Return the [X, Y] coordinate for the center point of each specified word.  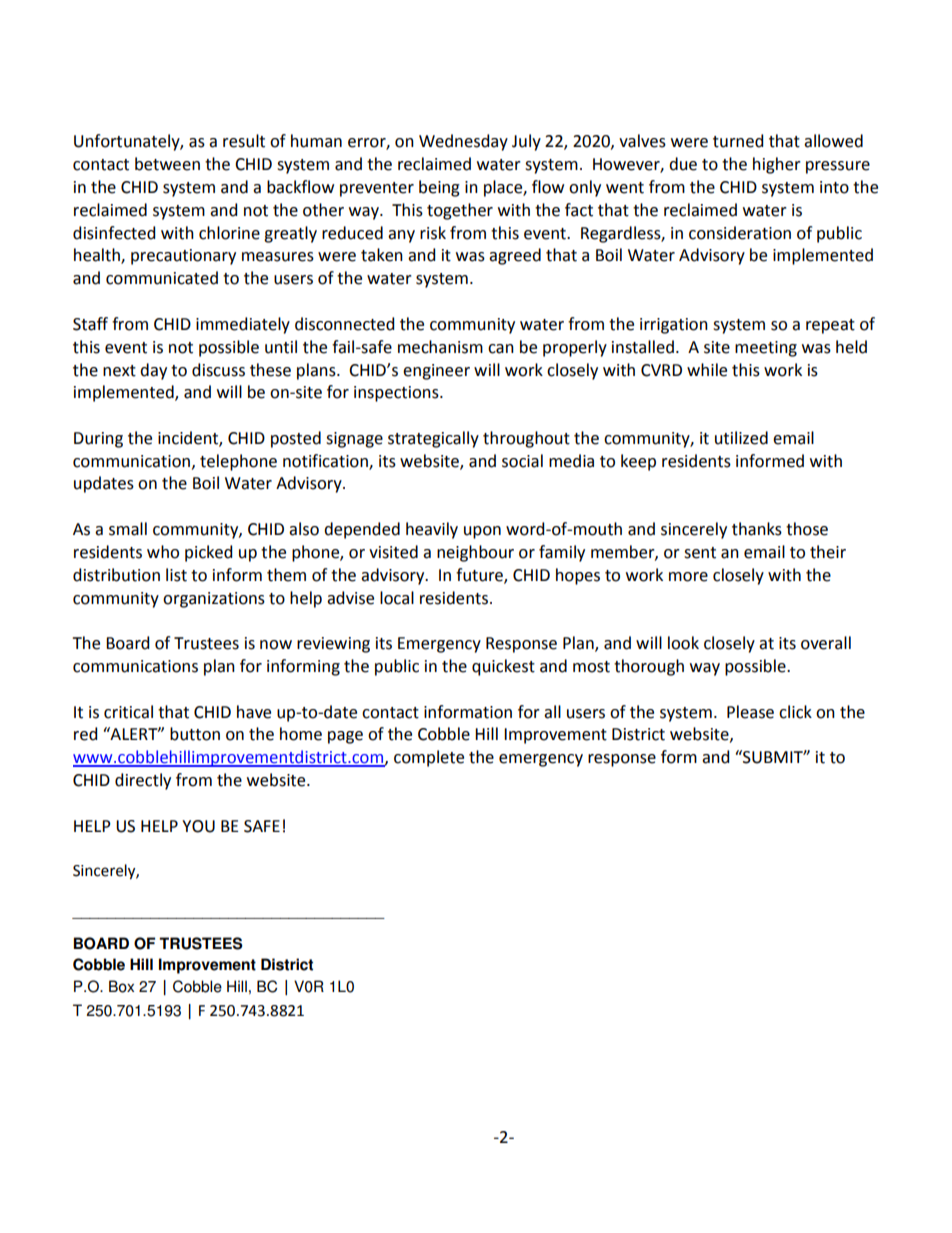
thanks [757, 529]
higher [777, 165]
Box [121, 986]
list [176, 575]
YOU [198, 826]
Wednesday [463, 142]
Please [750, 712]
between [167, 164]
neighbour [475, 553]
